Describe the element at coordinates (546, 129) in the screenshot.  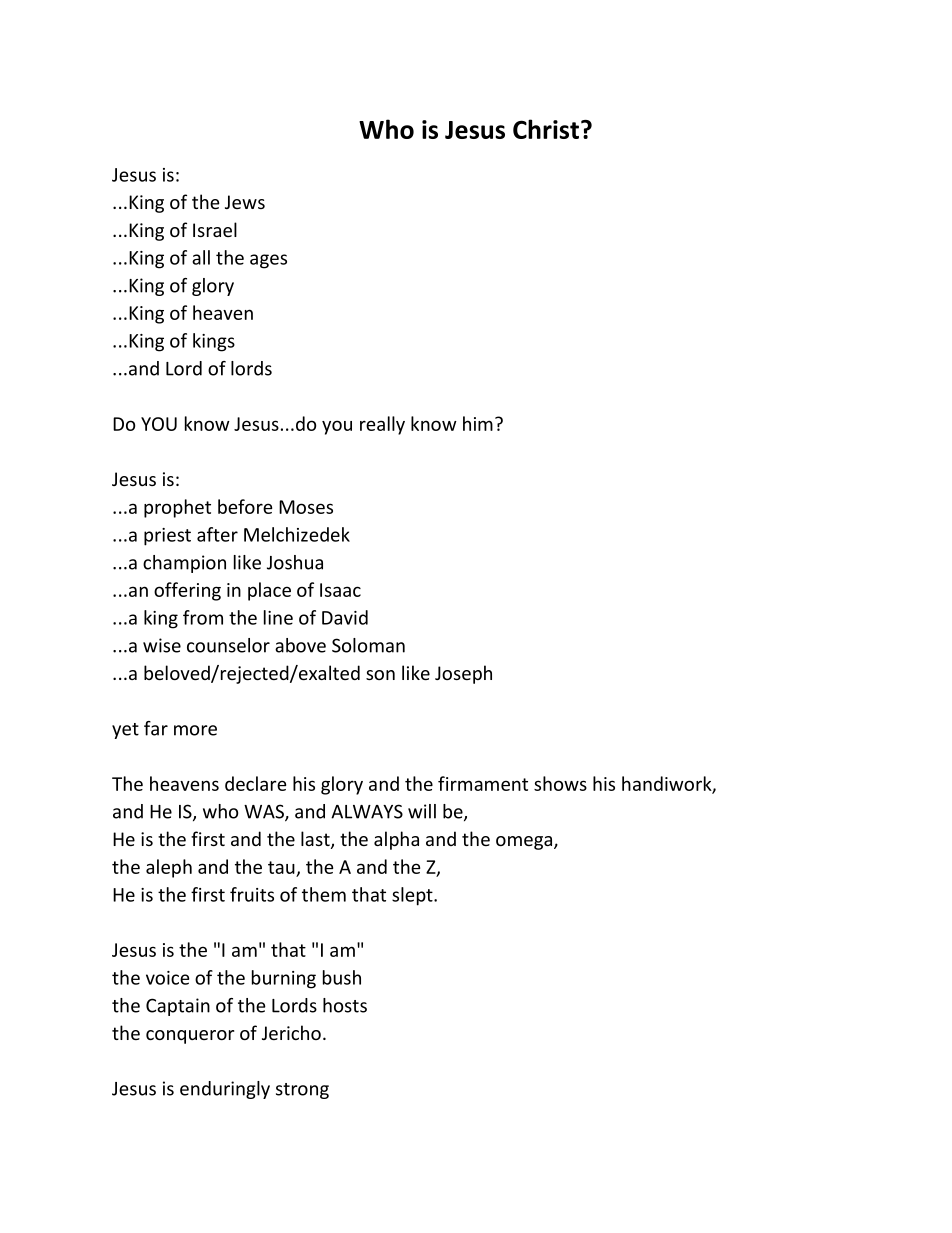
I see `Christ` at that location.
